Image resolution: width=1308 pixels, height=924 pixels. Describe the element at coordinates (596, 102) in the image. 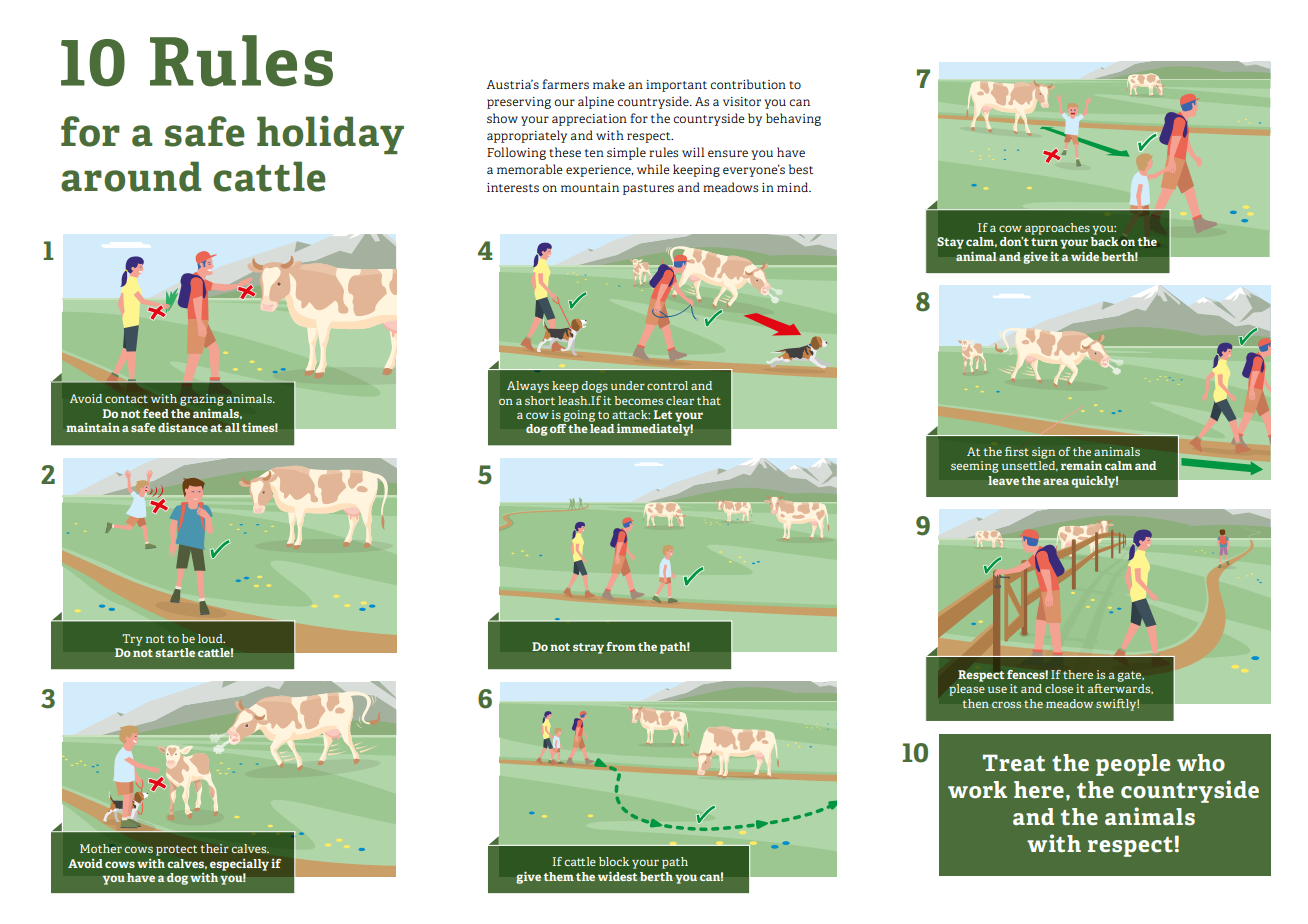

I see `alpine` at that location.
